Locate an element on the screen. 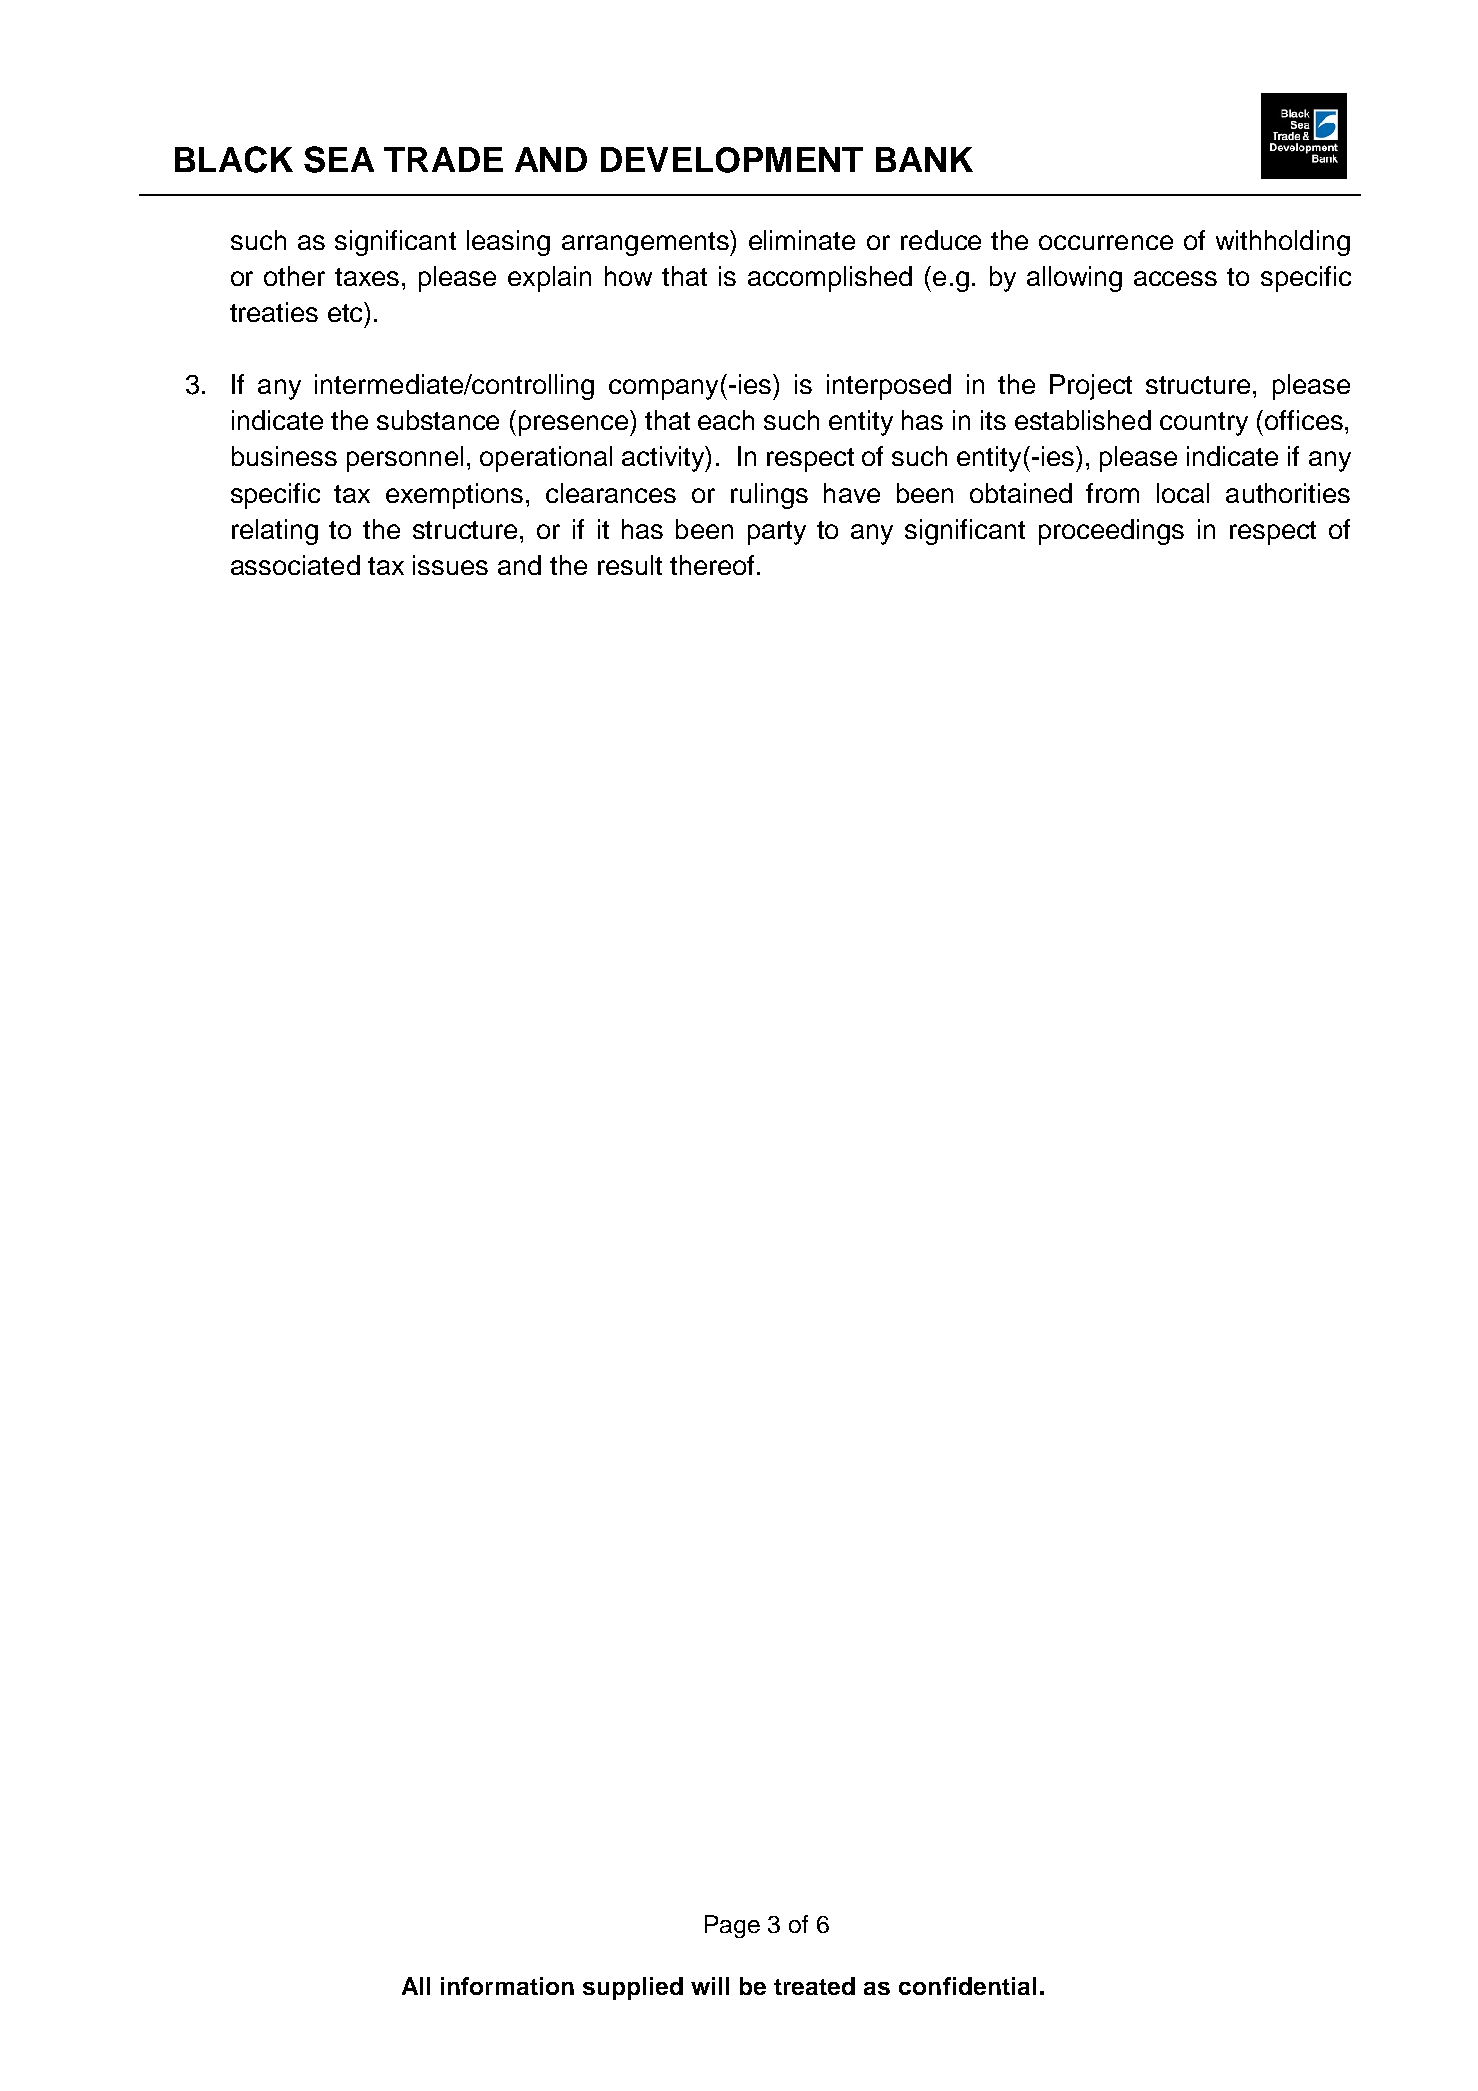  SEA is located at coordinates (339, 159).
